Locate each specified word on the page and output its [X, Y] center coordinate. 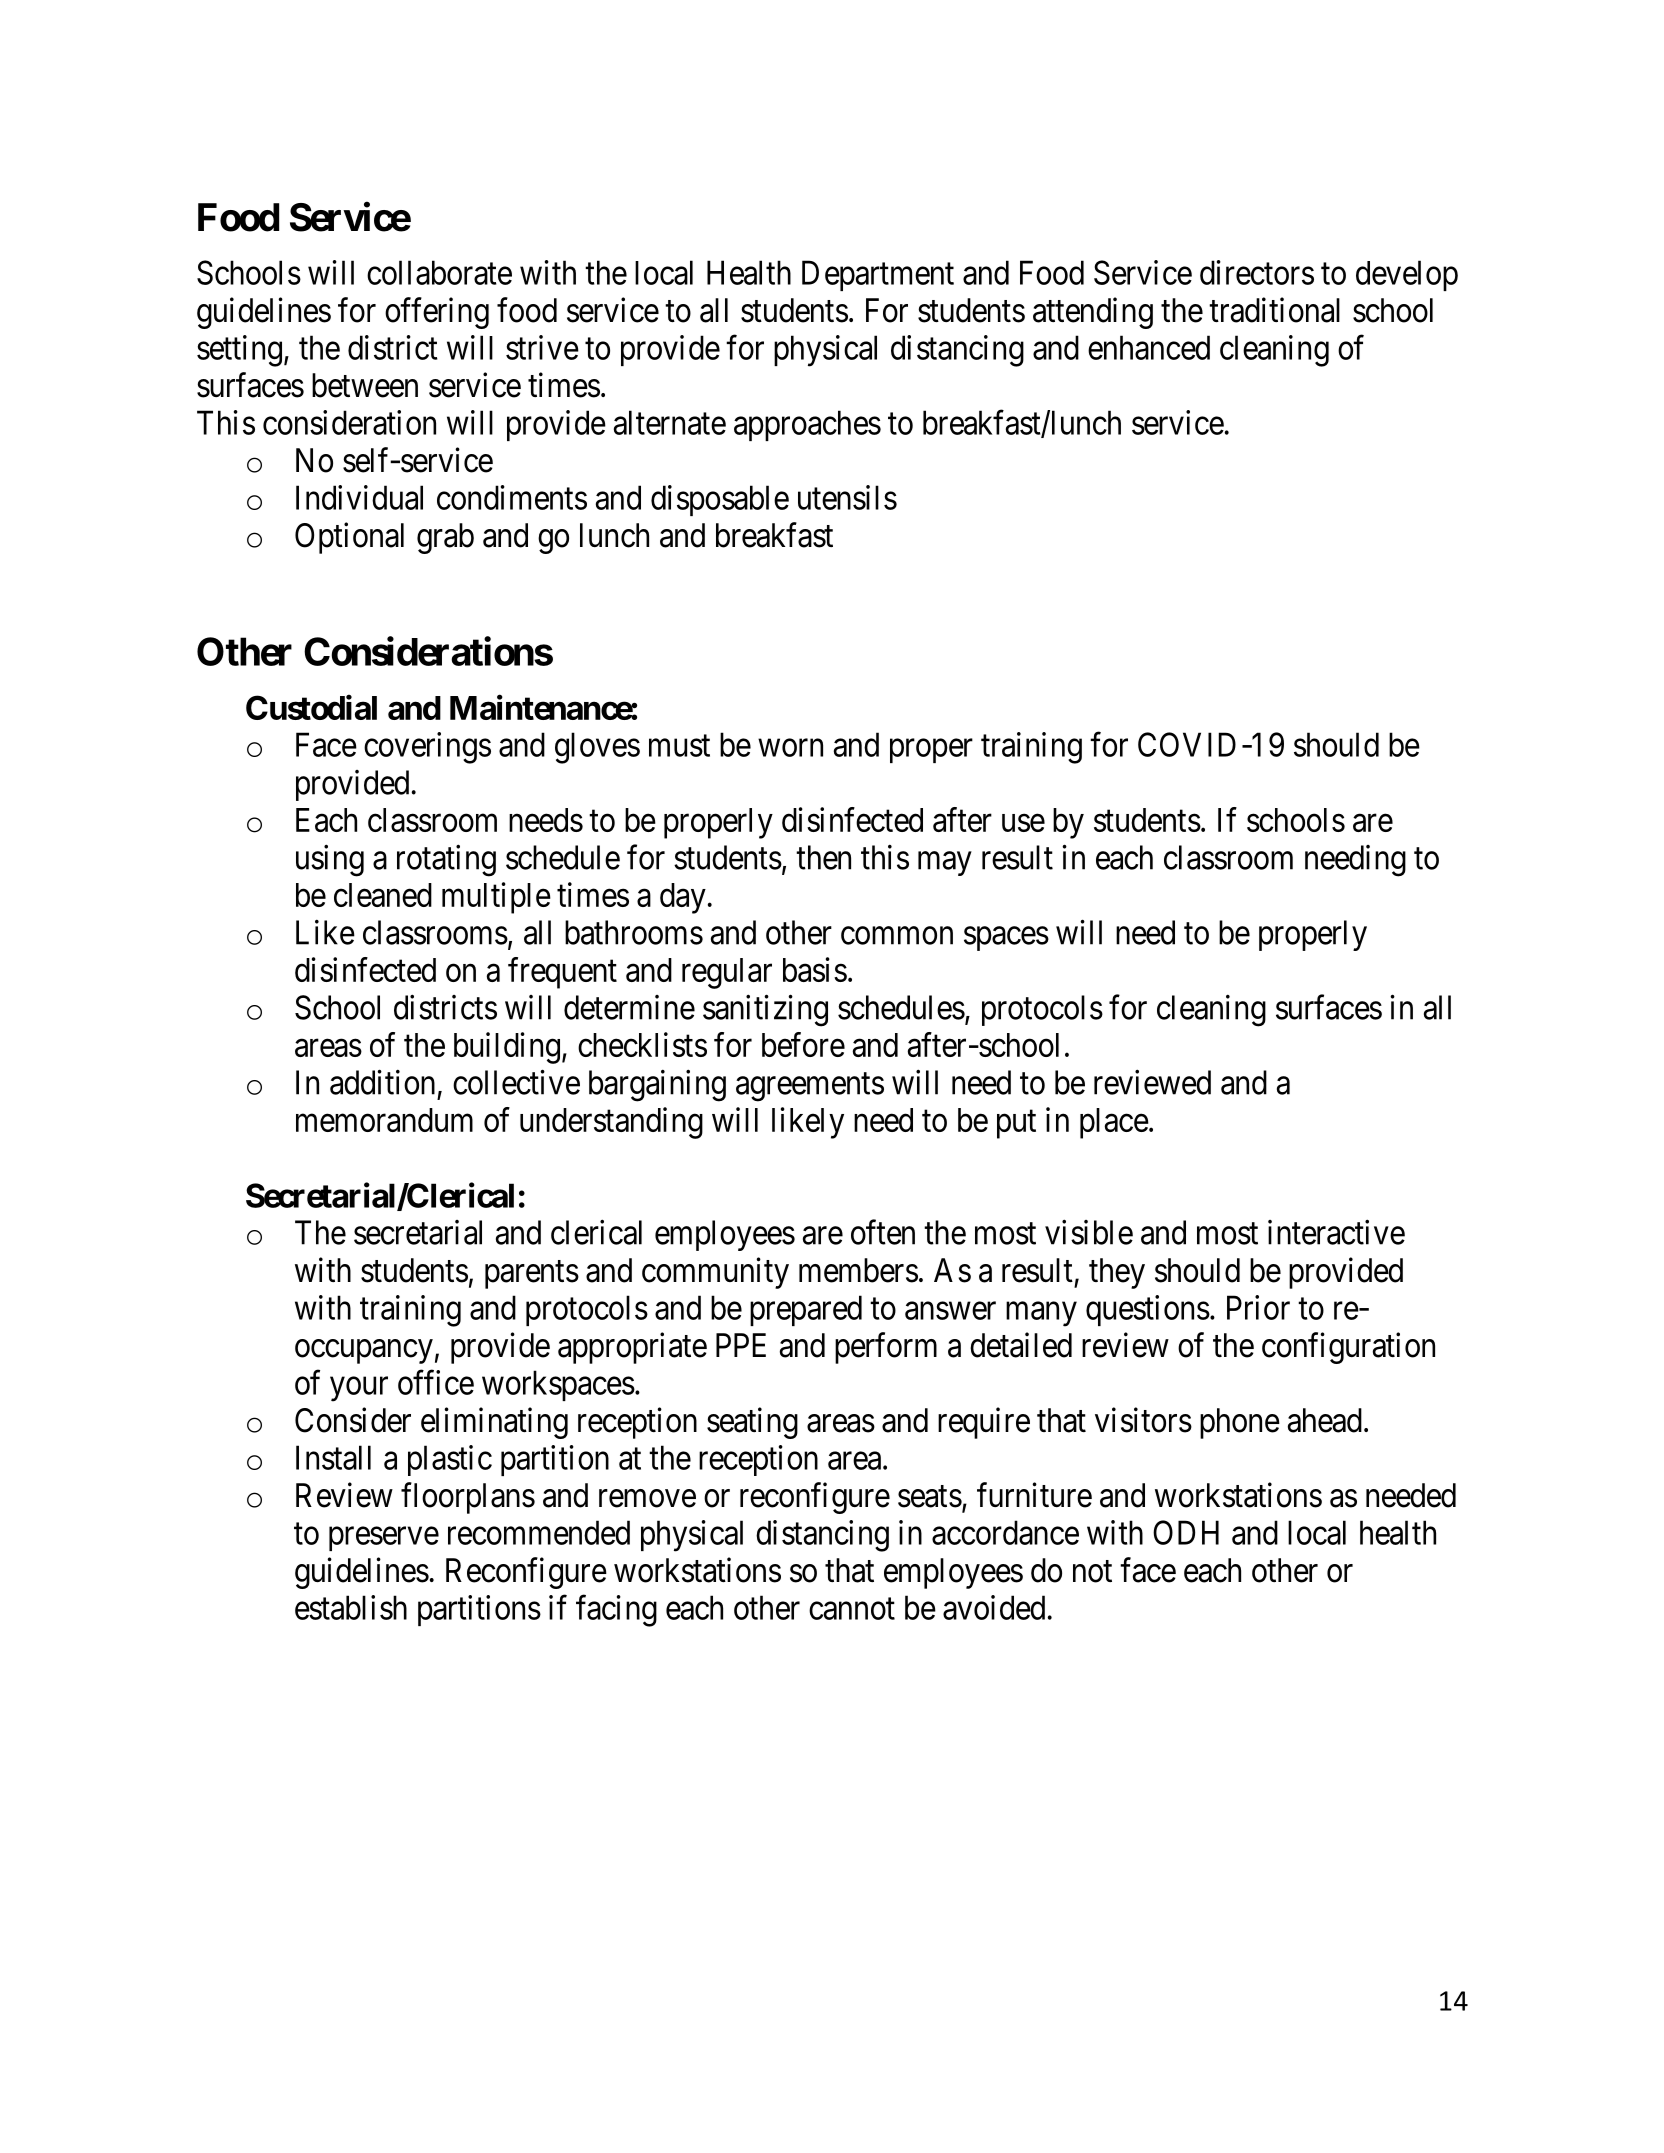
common [897, 936]
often [883, 1232]
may [944, 864]
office [436, 1382]
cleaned [383, 895]
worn [790, 748]
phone [1240, 1423]
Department [878, 275]
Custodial [311, 707]
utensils [847, 497]
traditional [1274, 310]
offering [437, 313]
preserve [384, 1539]
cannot [852, 1609]
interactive [1336, 1232]
